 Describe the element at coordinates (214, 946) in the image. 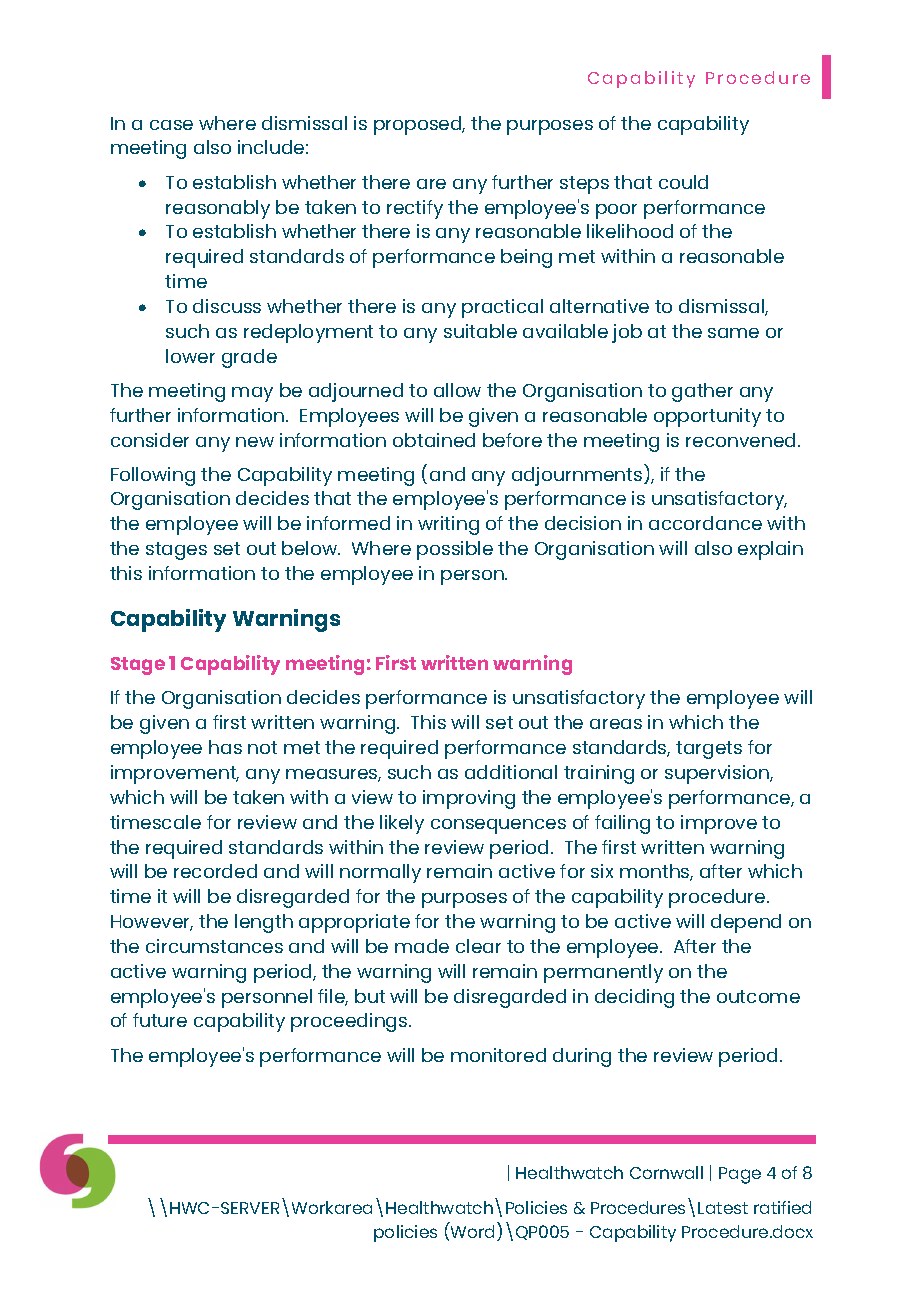

I see `circumstances` at that location.
